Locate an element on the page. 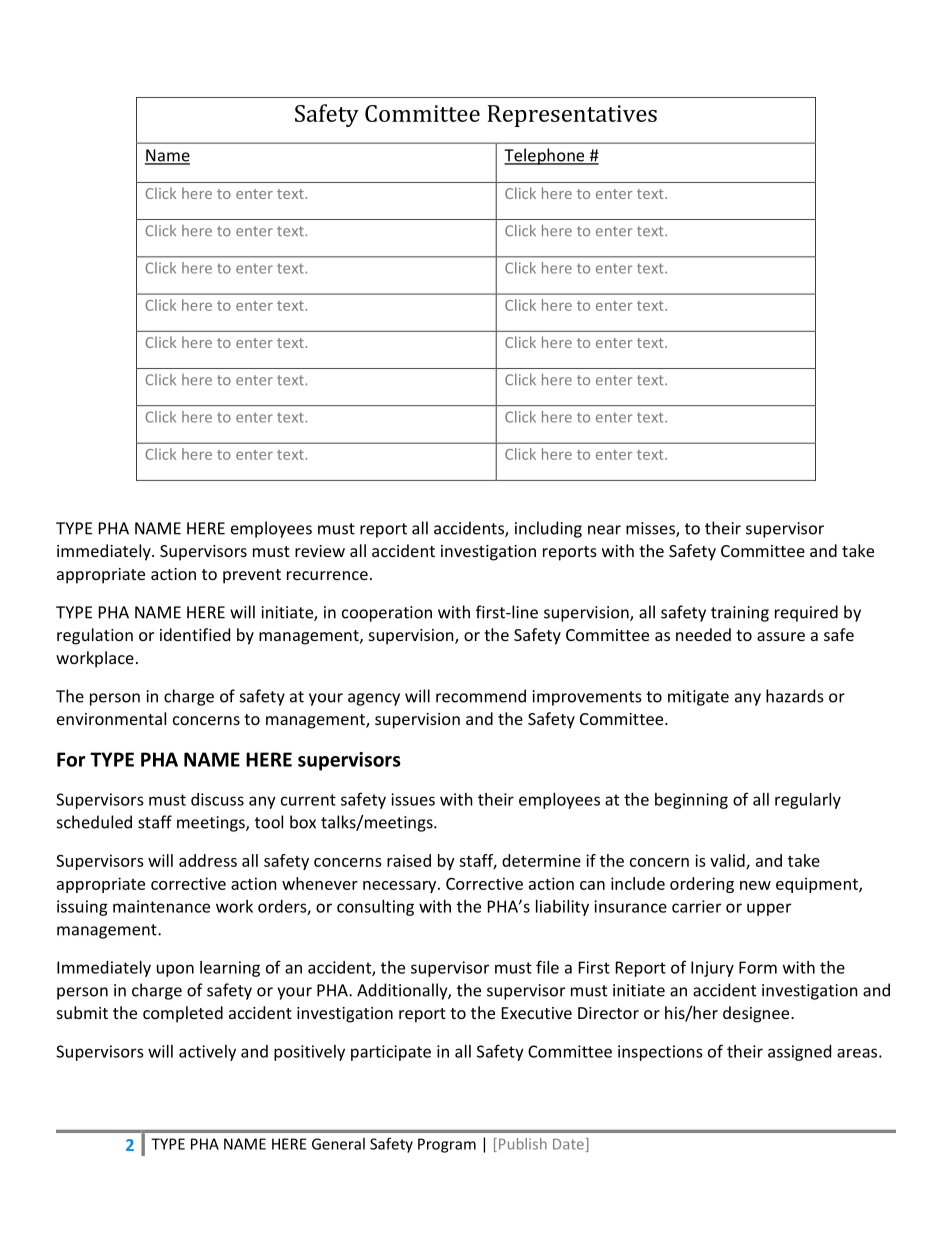  identified is located at coordinates (195, 634).
